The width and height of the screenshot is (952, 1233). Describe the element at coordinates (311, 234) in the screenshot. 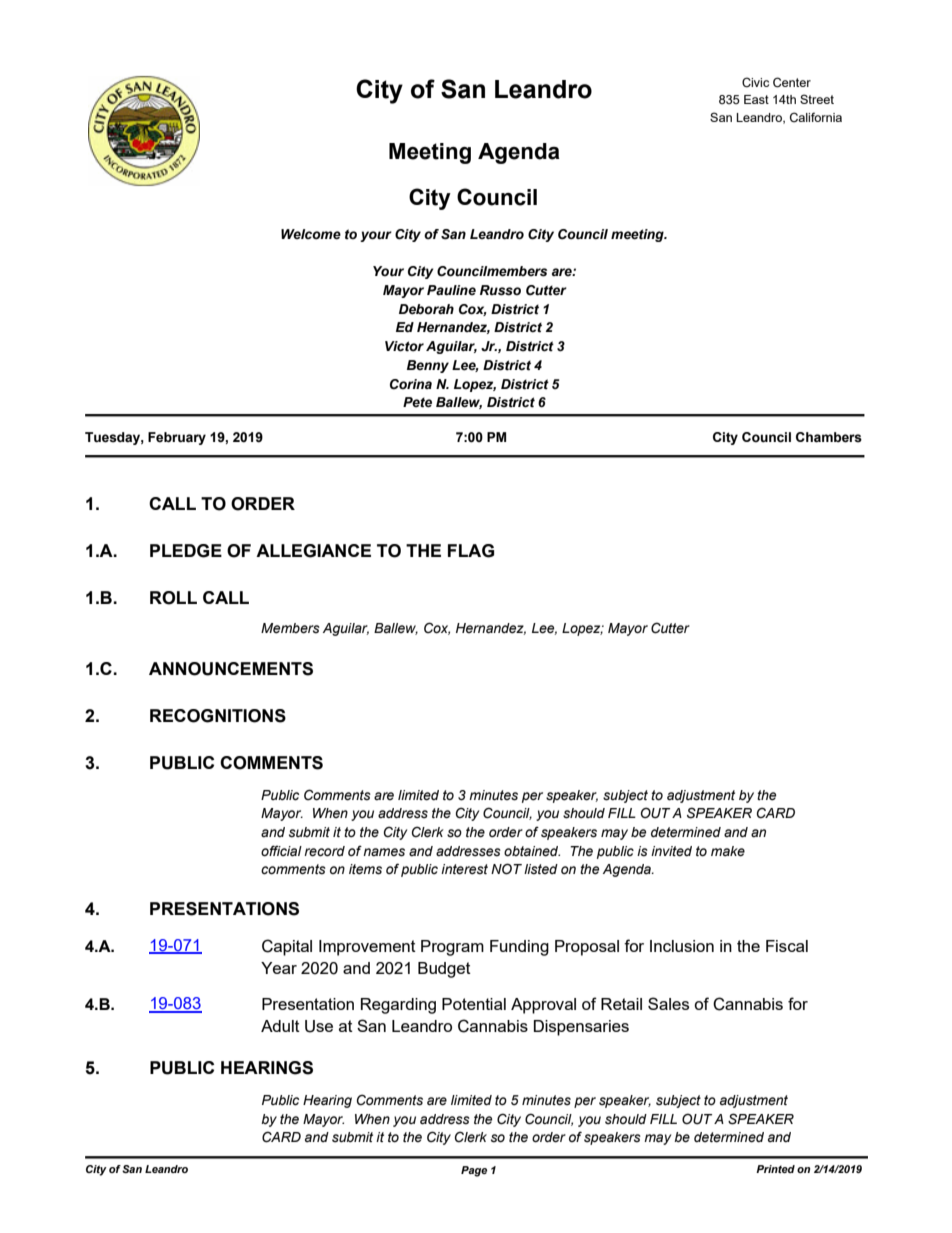

I see `Welcome` at that location.
